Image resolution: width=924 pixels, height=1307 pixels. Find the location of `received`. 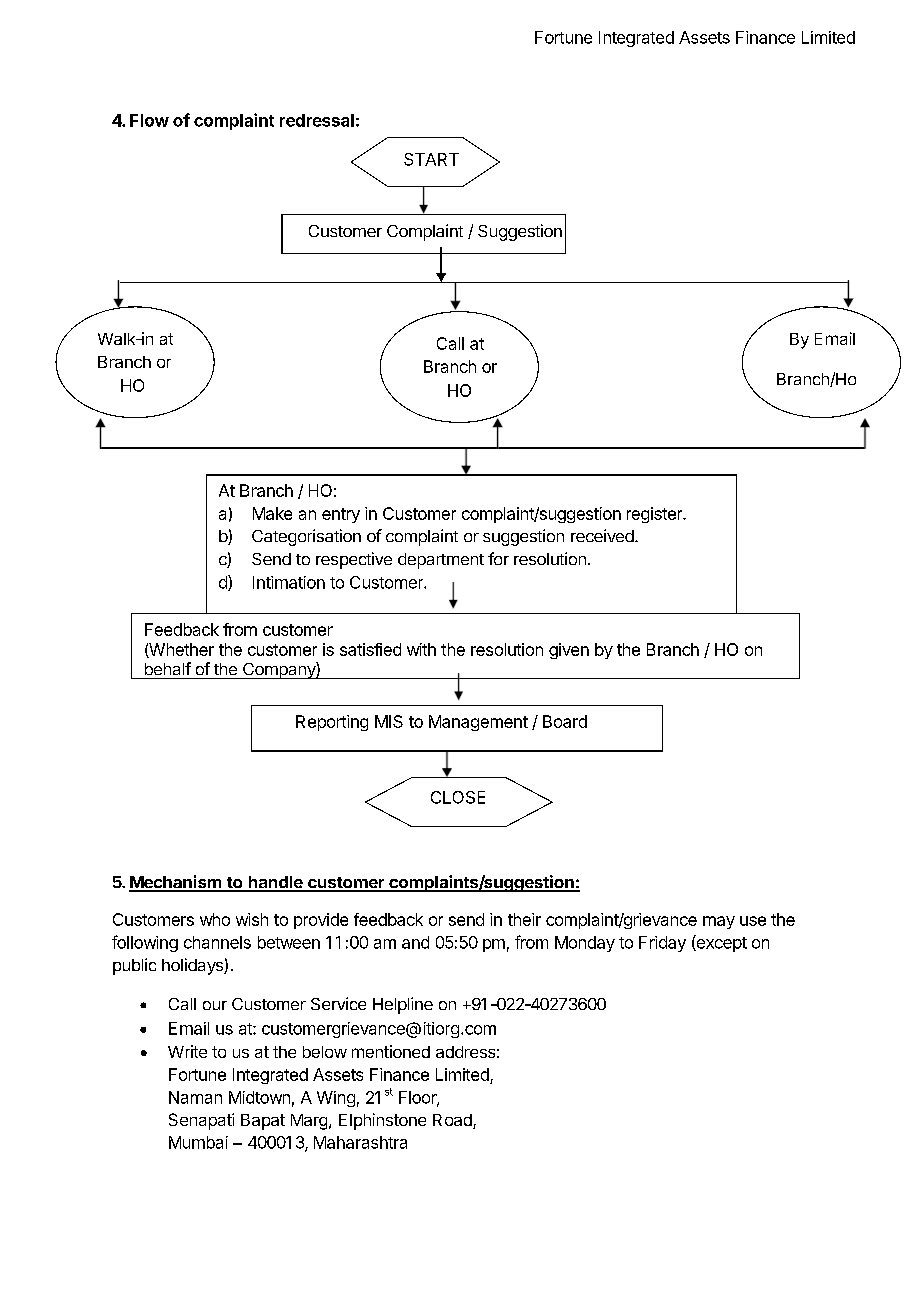

received is located at coordinates (603, 535).
